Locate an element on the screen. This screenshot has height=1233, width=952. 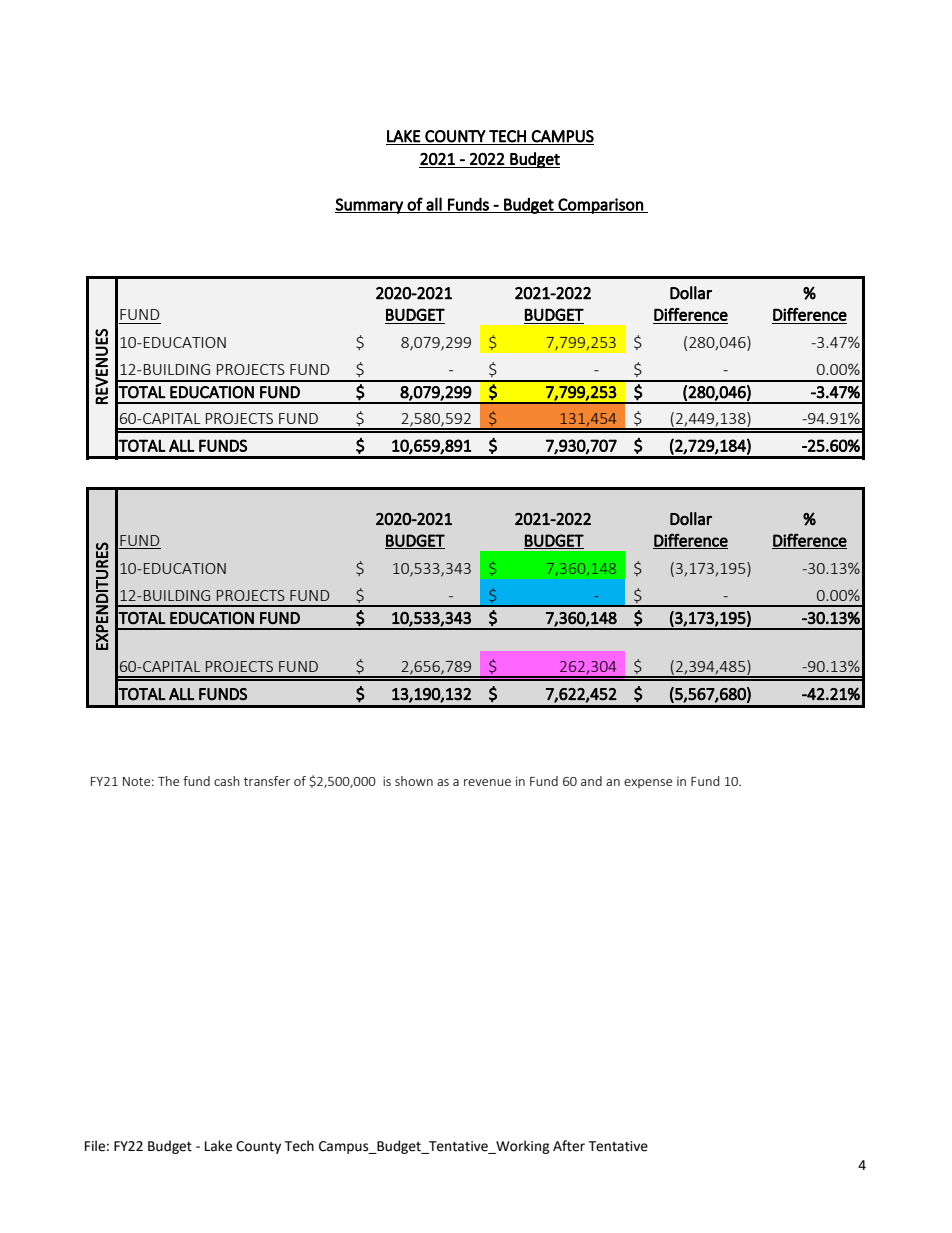
Comparison is located at coordinates (601, 206).
